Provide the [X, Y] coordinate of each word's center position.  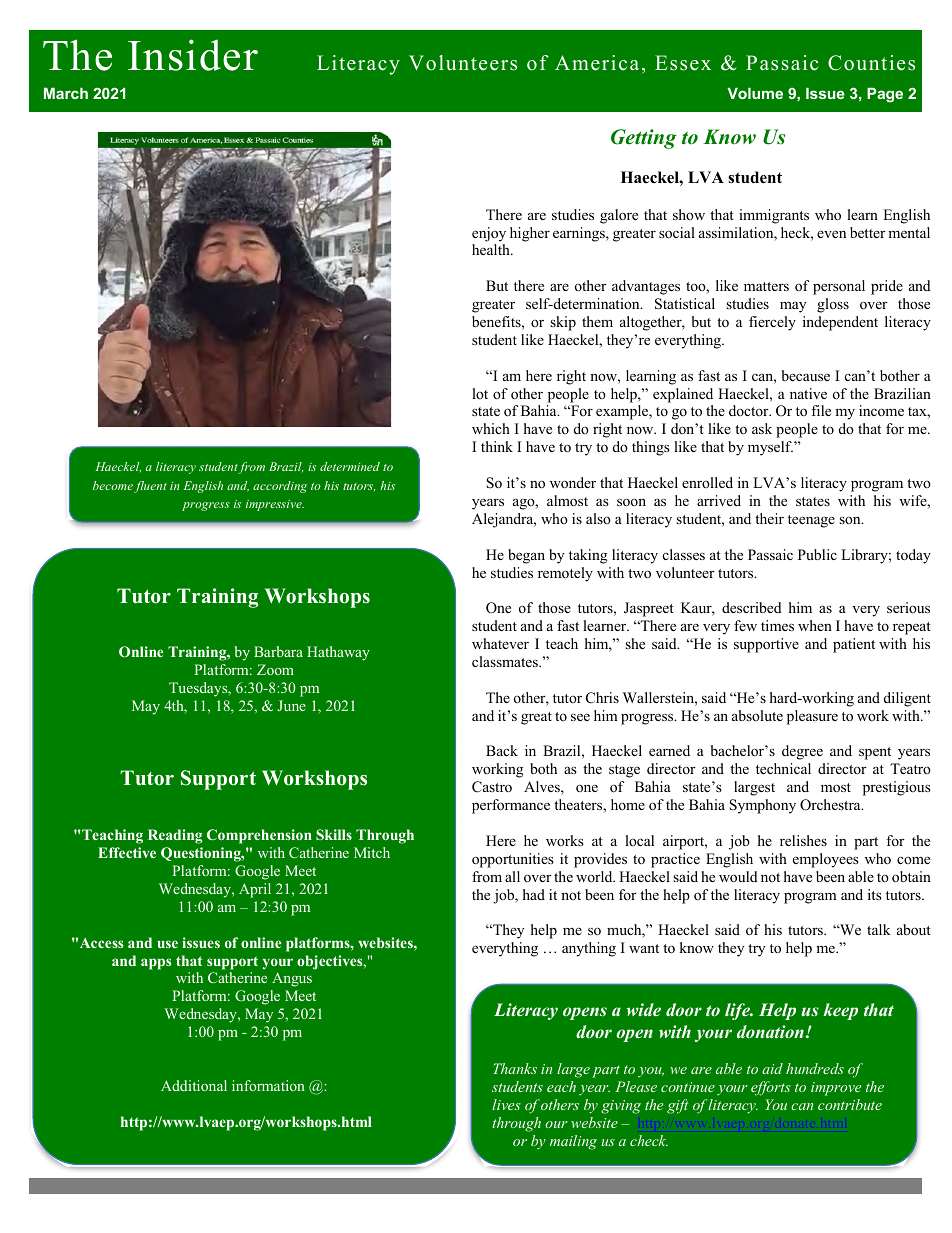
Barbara [278, 651]
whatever [500, 643]
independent [840, 323]
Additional [194, 1085]
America [597, 63]
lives [506, 1104]
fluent [150, 487]
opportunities [513, 860]
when [815, 625]
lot [480, 393]
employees [826, 860]
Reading [175, 836]
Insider [193, 55]
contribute [850, 1104]
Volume [755, 93]
